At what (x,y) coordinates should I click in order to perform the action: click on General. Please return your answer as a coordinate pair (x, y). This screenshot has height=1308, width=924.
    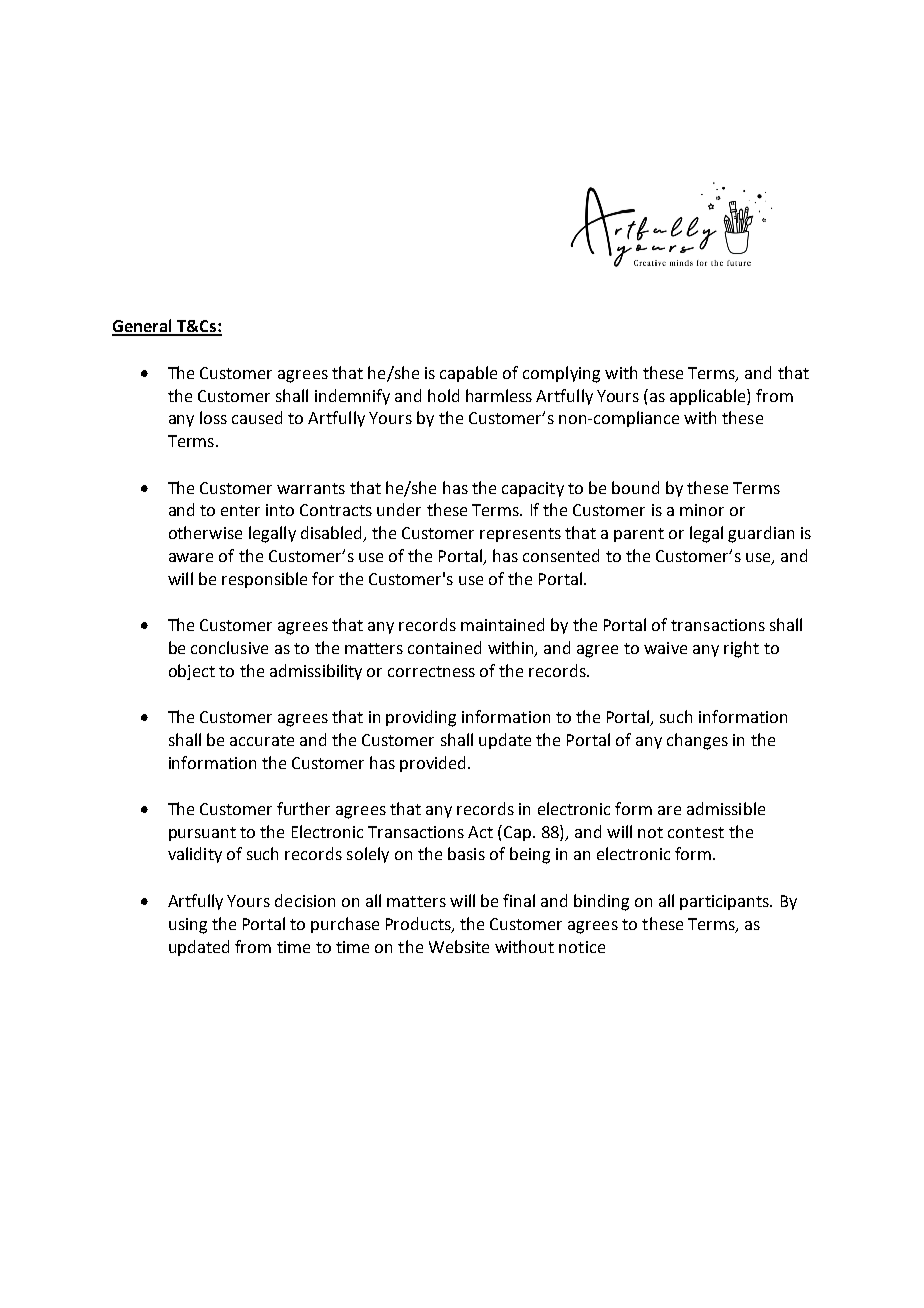
    Looking at the image, I should click on (143, 327).
